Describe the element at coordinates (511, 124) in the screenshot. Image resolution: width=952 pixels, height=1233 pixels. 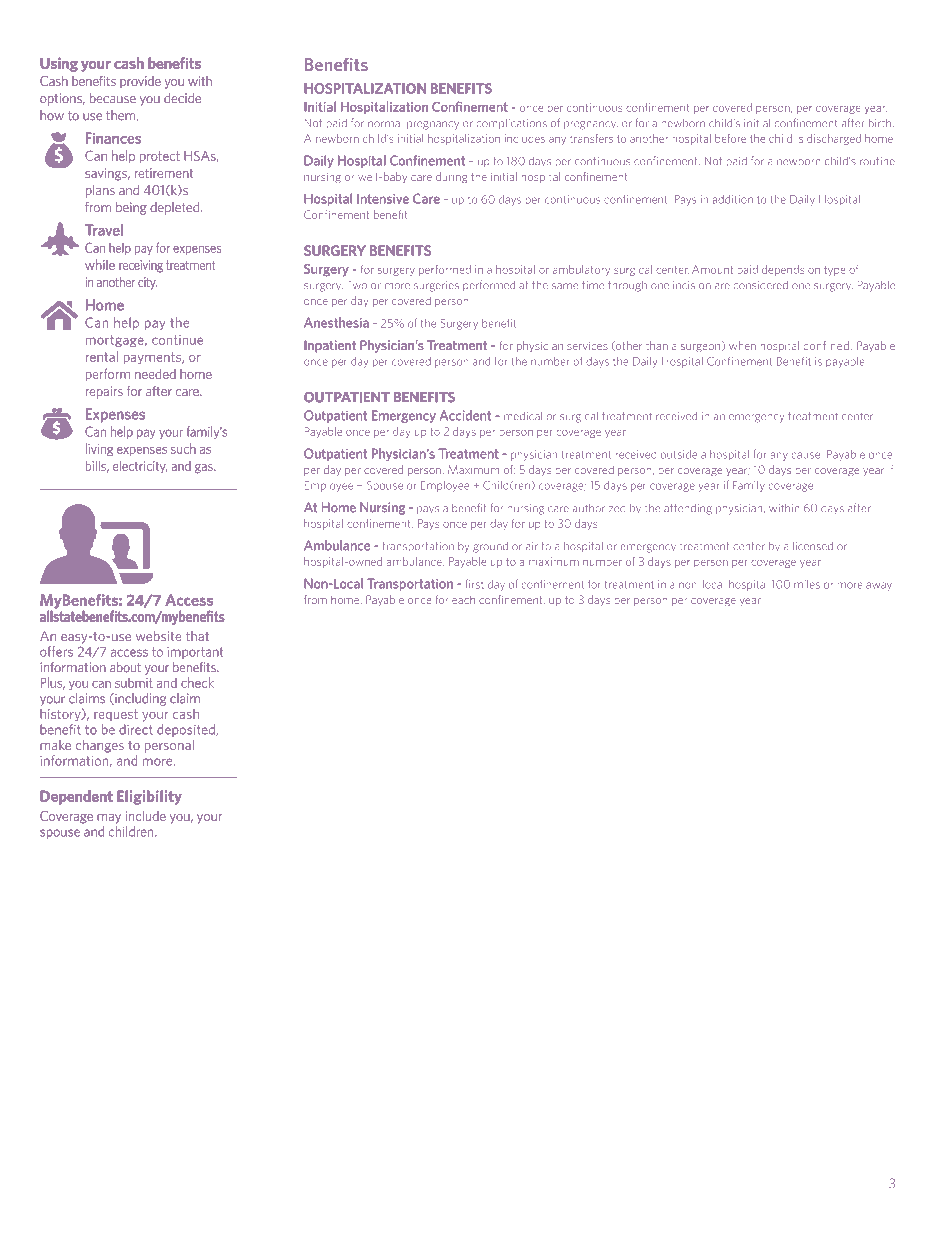
I see `complications` at that location.
